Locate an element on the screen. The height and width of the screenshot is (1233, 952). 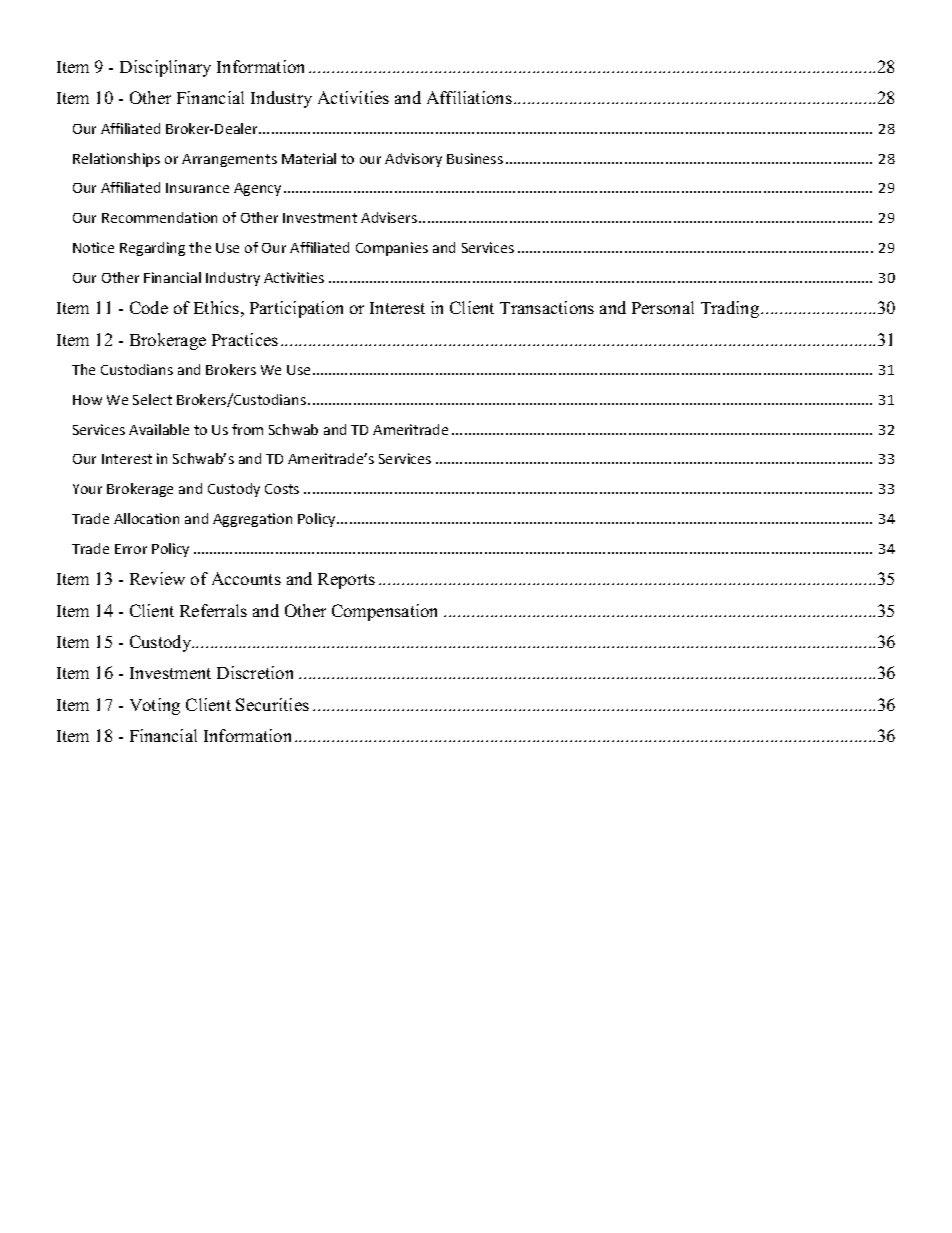
Advisory is located at coordinates (413, 160).
